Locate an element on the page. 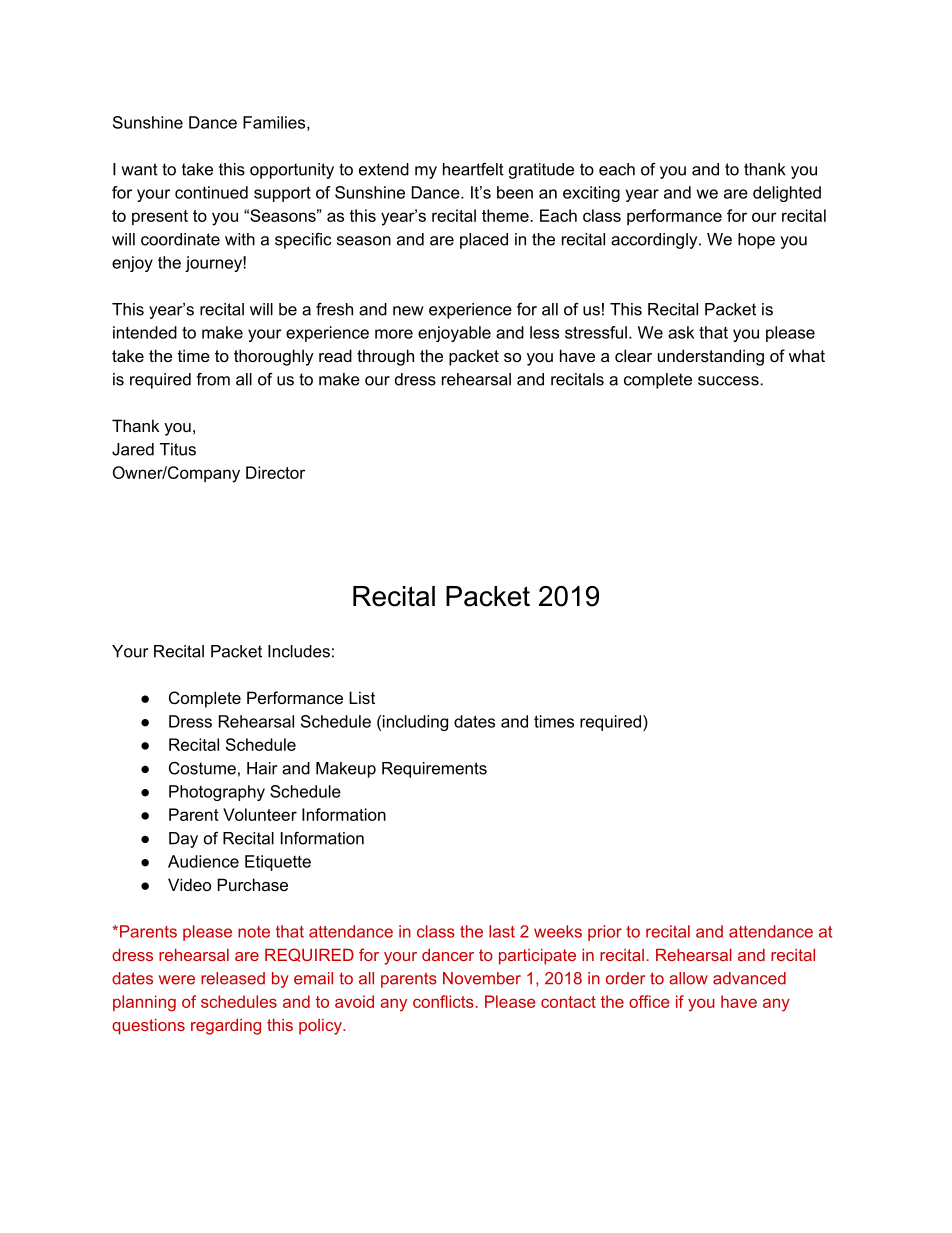 This page has width=952, height=1233. Includes is located at coordinates (299, 651).
